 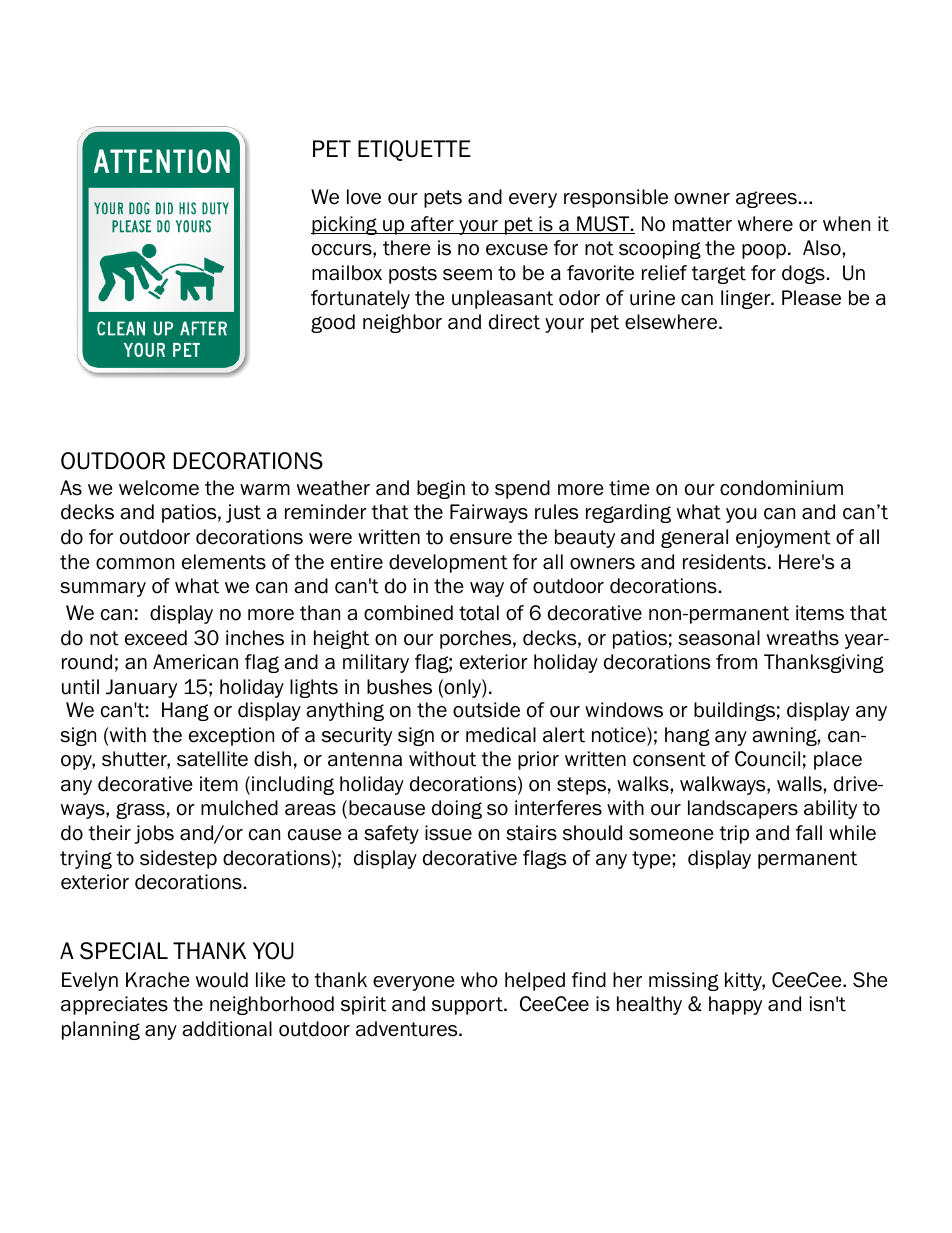 I want to click on picking, so click(x=345, y=225).
